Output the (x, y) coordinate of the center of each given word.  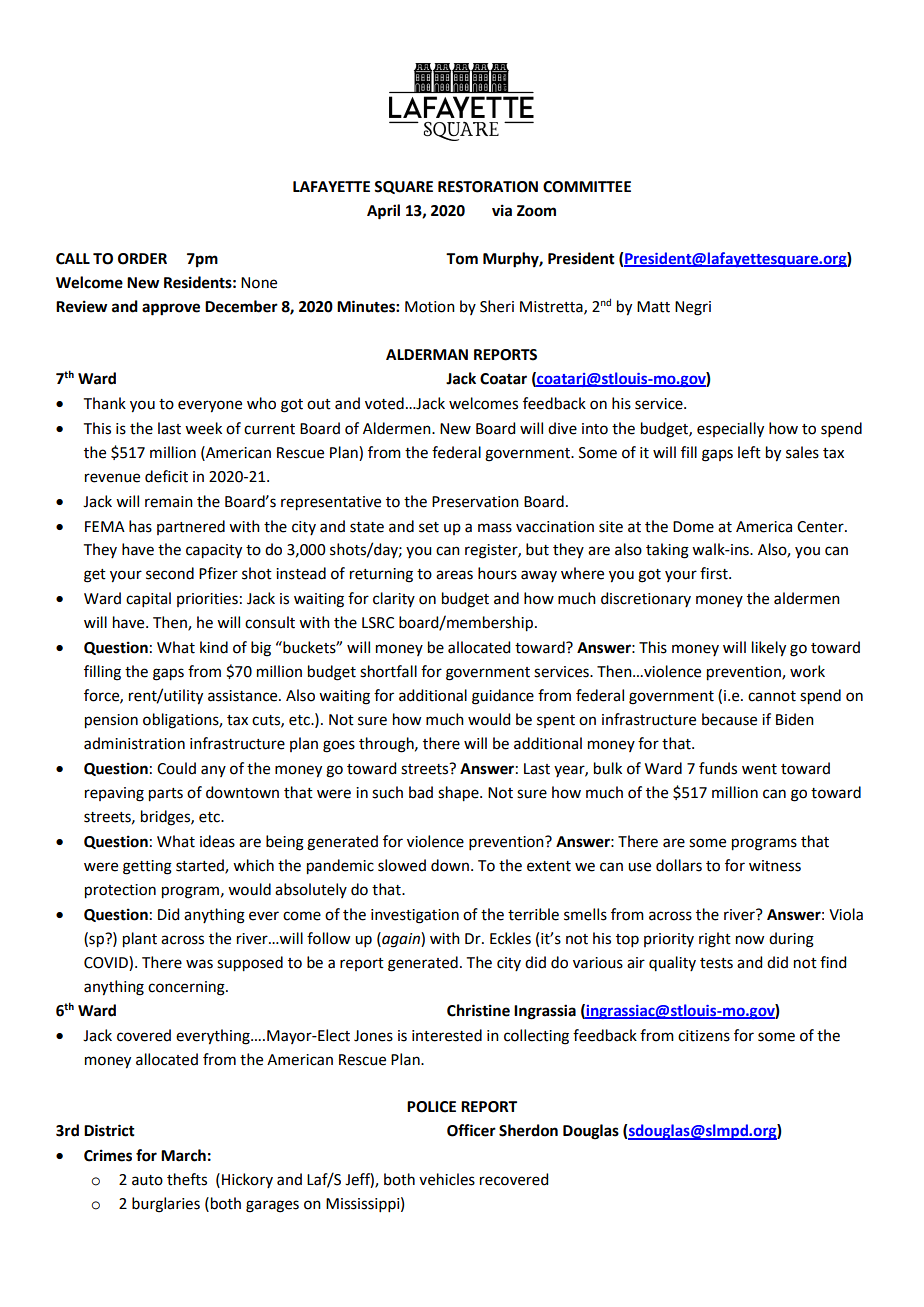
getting (147, 867)
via (502, 210)
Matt (653, 307)
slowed (402, 865)
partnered (191, 527)
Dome (693, 527)
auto (147, 1180)
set (429, 527)
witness (775, 866)
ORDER (142, 259)
